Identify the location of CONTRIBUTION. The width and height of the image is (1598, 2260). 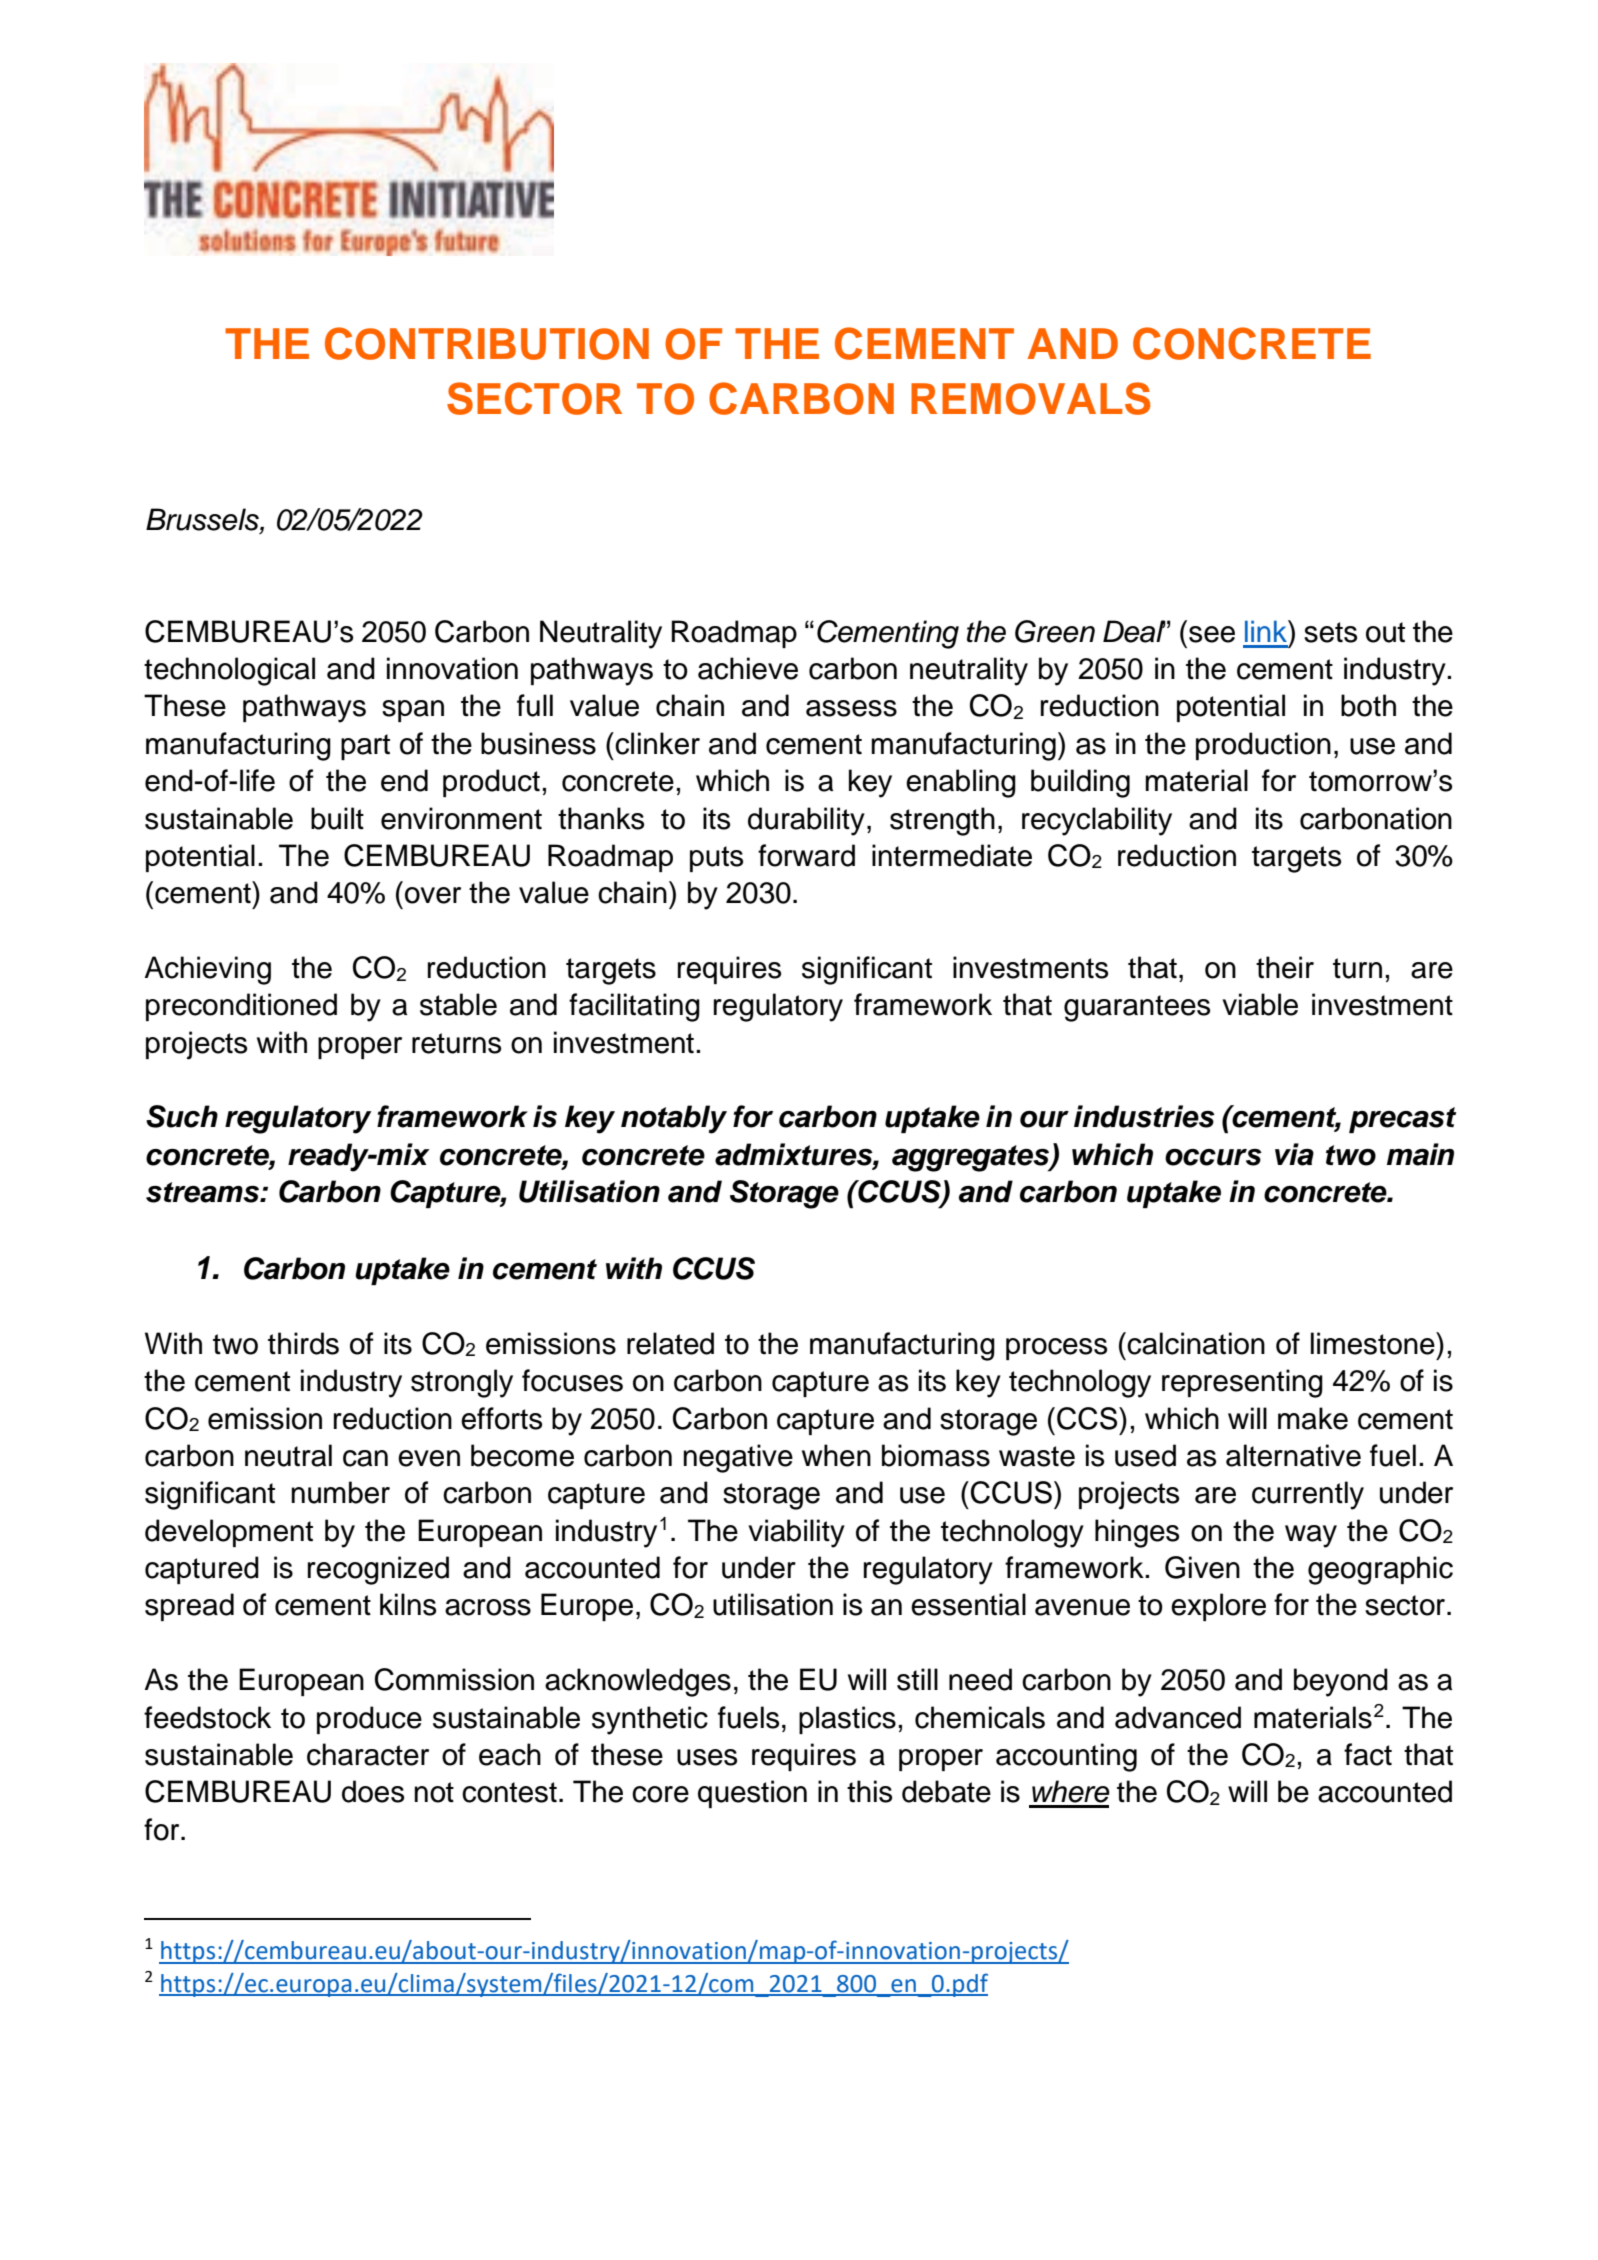
(487, 343).
